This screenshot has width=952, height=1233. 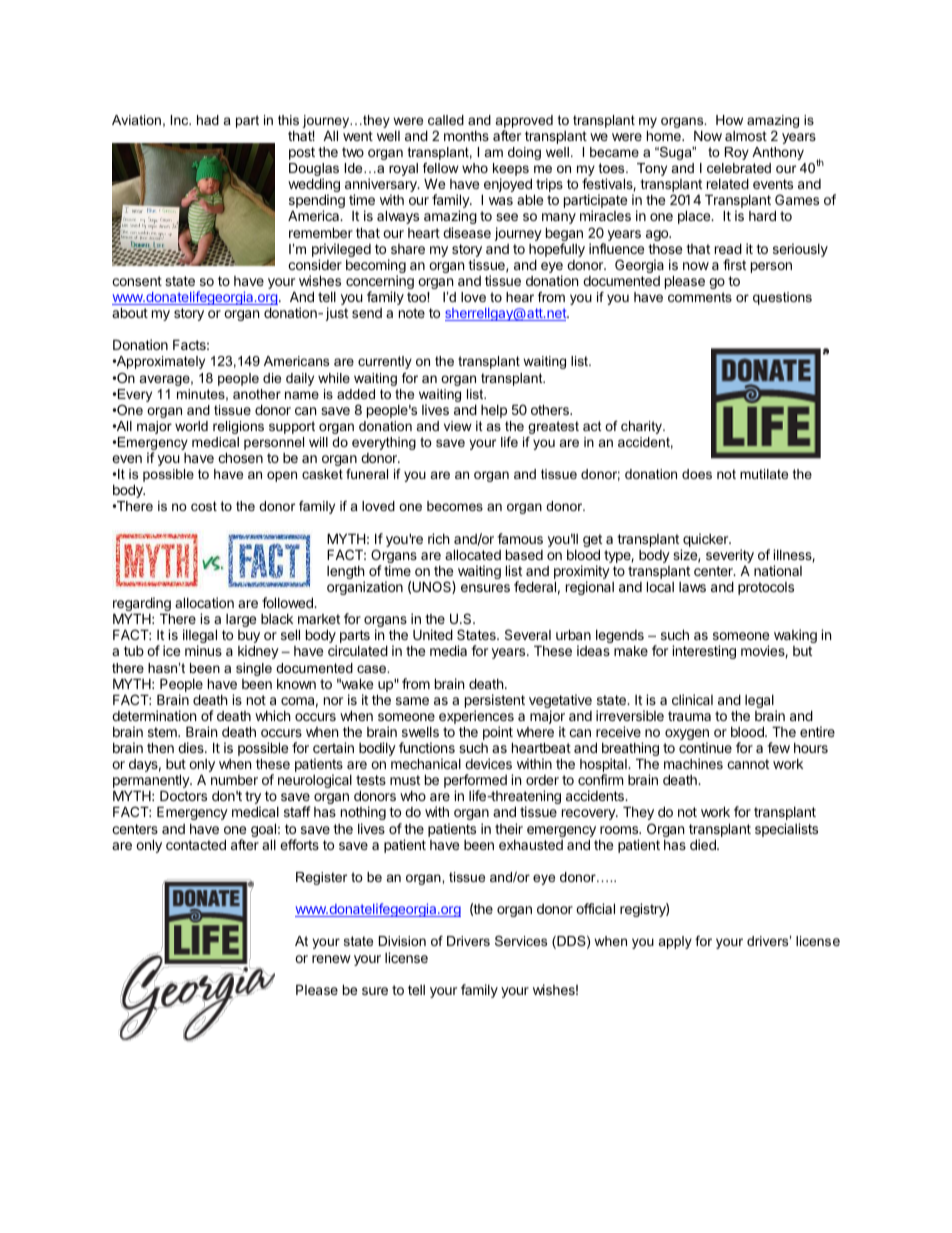 What do you see at coordinates (208, 120) in the screenshot?
I see `had` at bounding box center [208, 120].
